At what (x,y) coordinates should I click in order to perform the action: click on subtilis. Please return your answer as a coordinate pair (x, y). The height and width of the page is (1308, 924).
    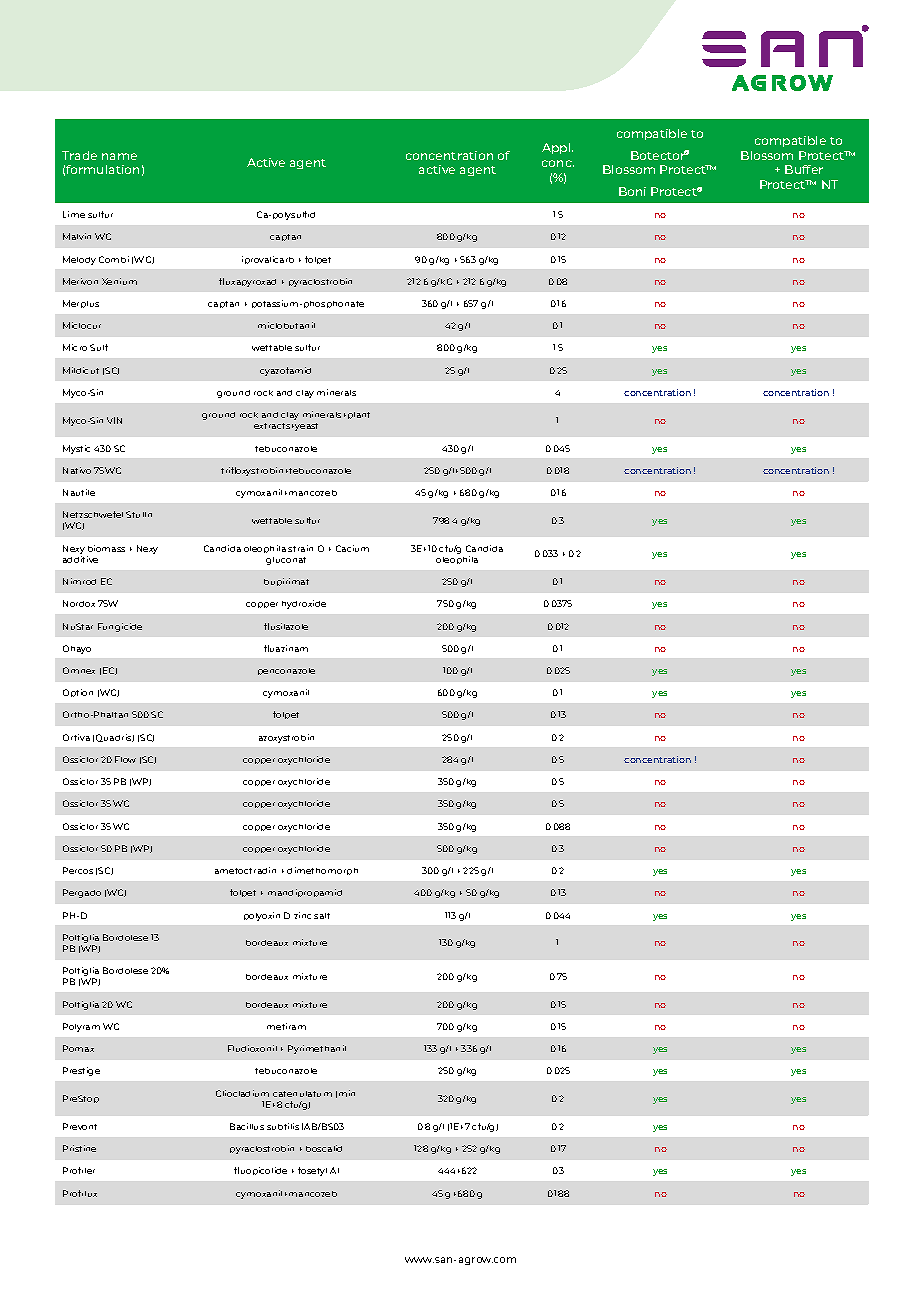
    Looking at the image, I should click on (283, 1126).
